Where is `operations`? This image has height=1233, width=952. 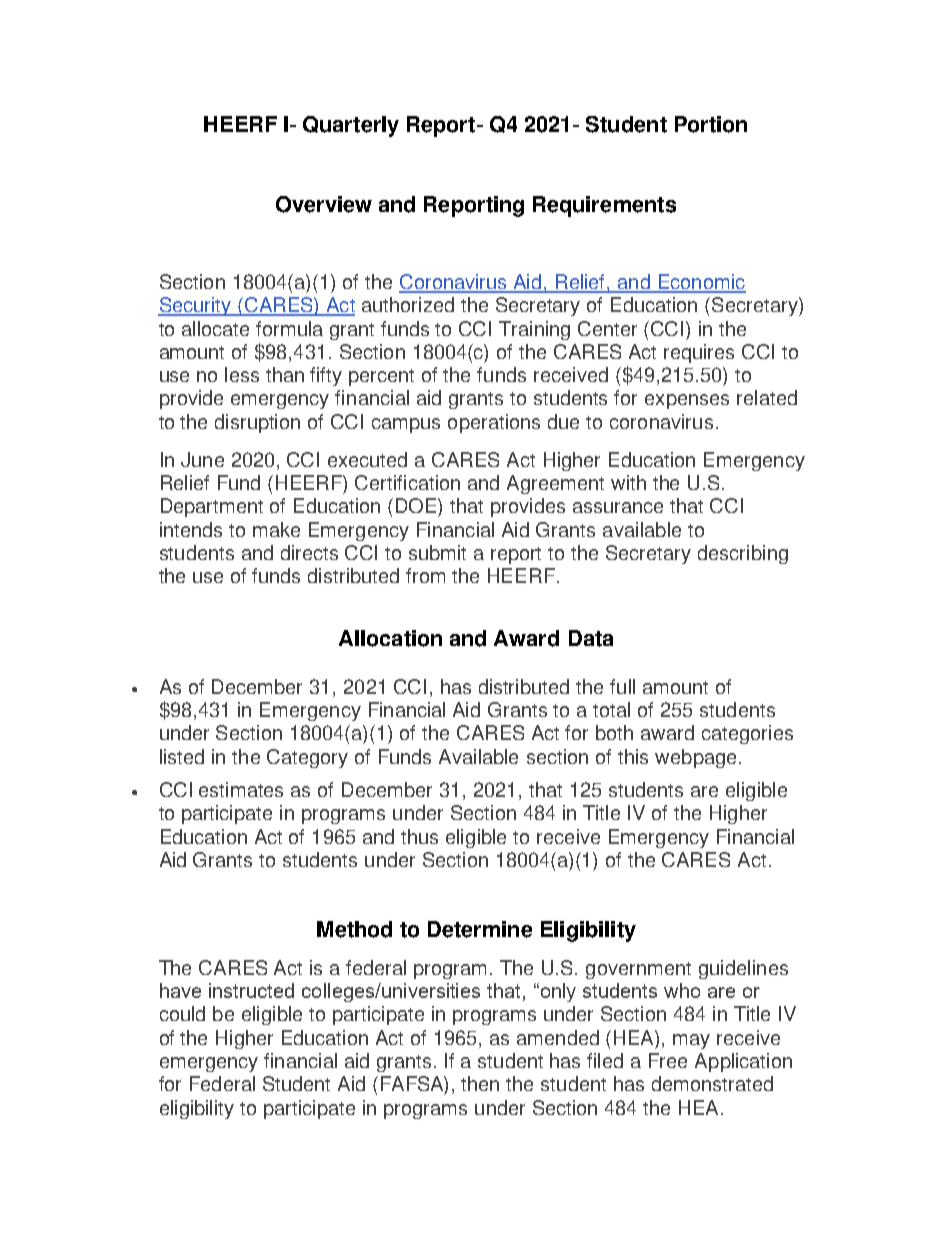
operations is located at coordinates (494, 423).
